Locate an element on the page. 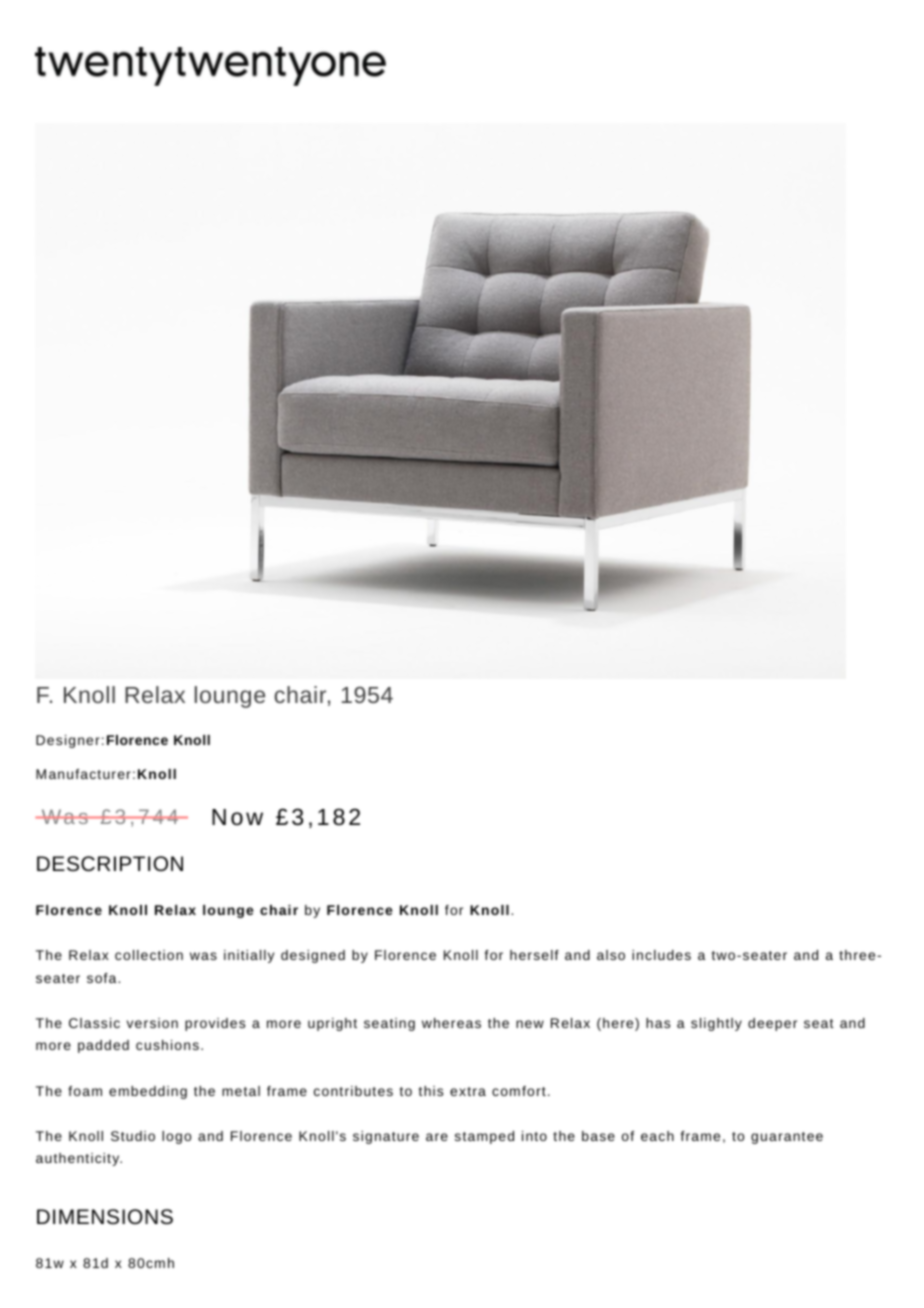 The width and height of the page is (924, 1308). slightly is located at coordinates (716, 1024).
